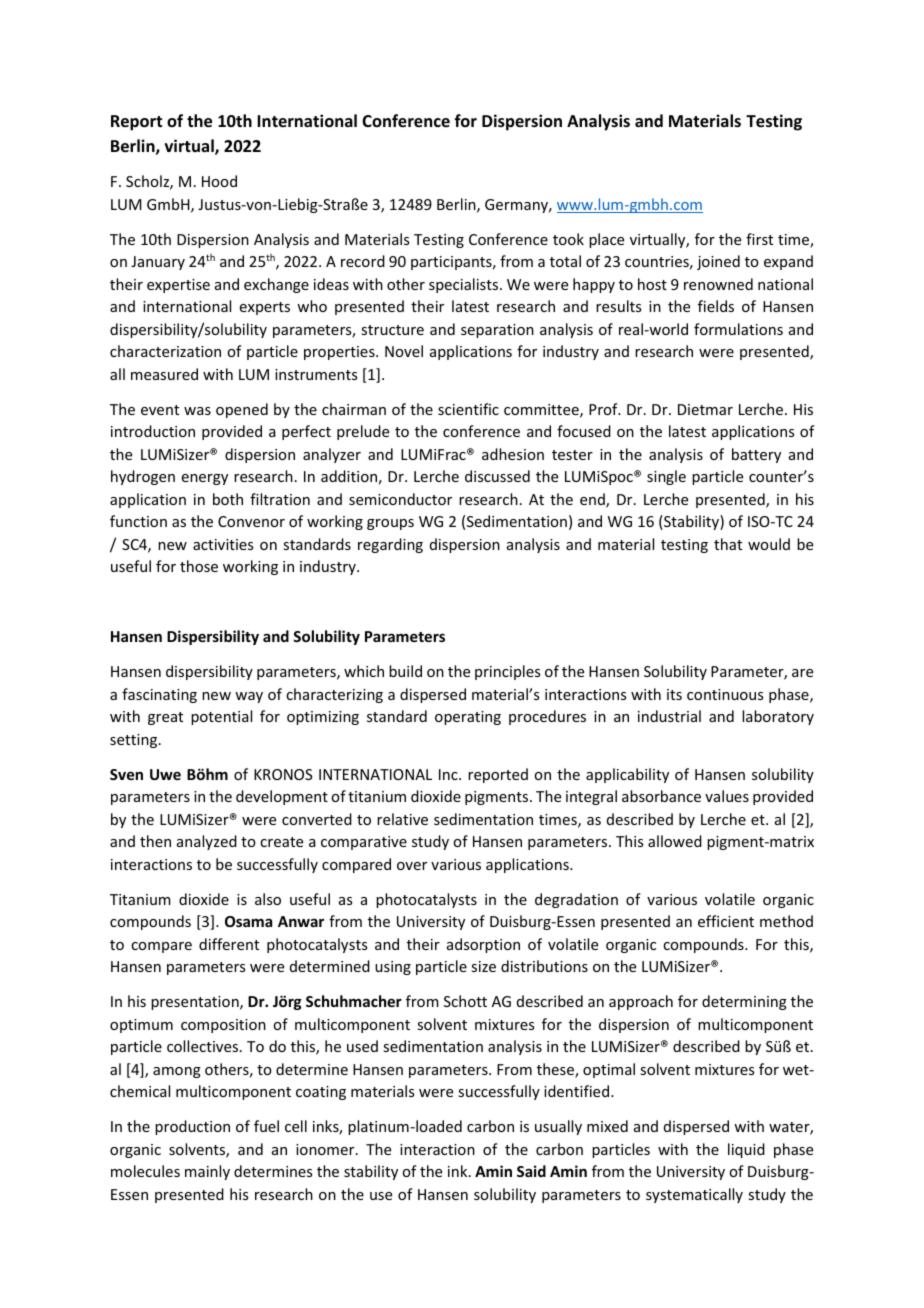 This document has height=1308, width=924. Describe the element at coordinates (465, 285) in the document. I see `specialists` at that location.
